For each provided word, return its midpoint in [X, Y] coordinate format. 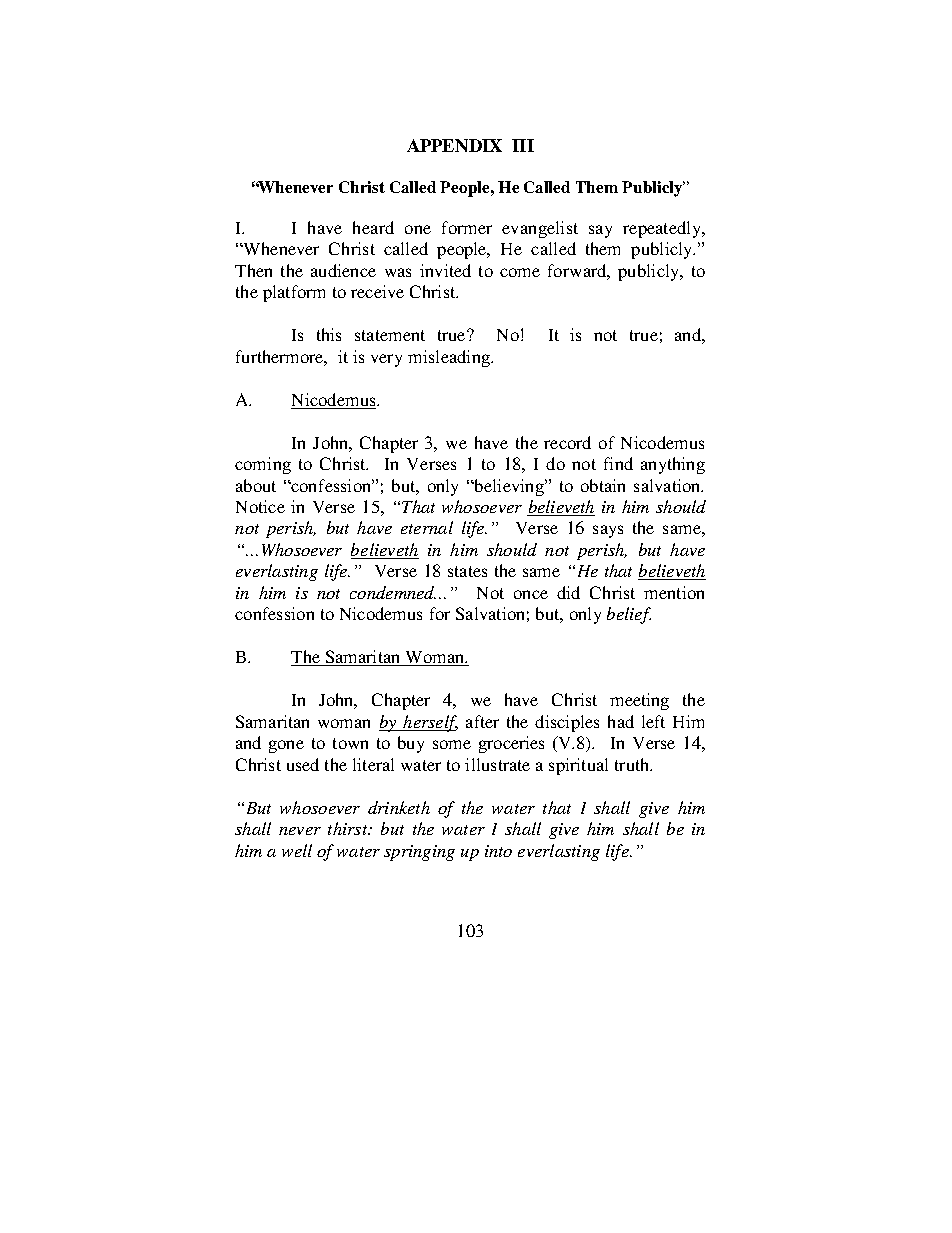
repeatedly [663, 229]
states [467, 571]
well [297, 850]
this [329, 334]
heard [373, 227]
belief [629, 615]
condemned [393, 592]
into [498, 851]
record [567, 442]
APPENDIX [454, 145]
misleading [450, 358]
